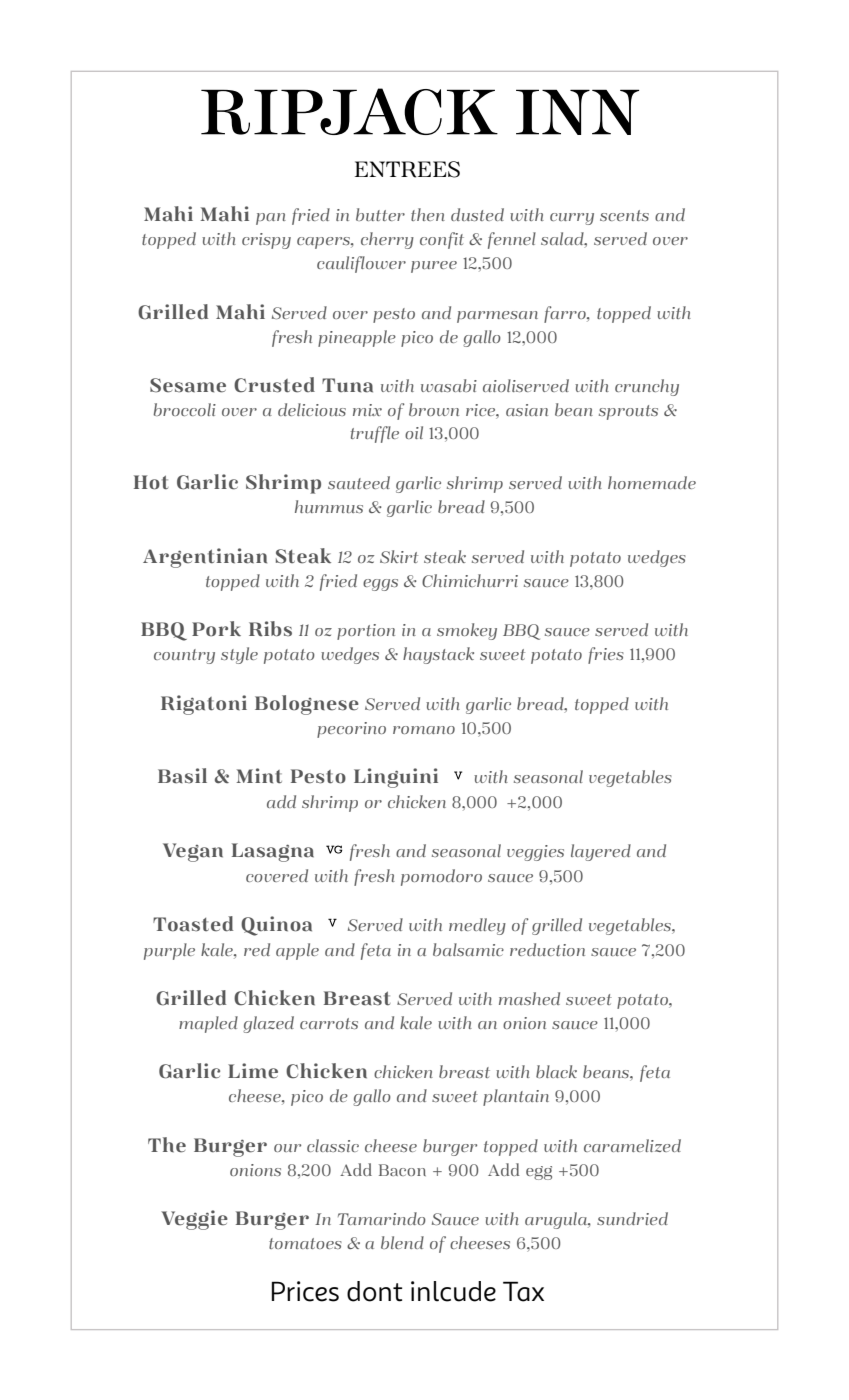  I want to click on pan, so click(271, 219).
